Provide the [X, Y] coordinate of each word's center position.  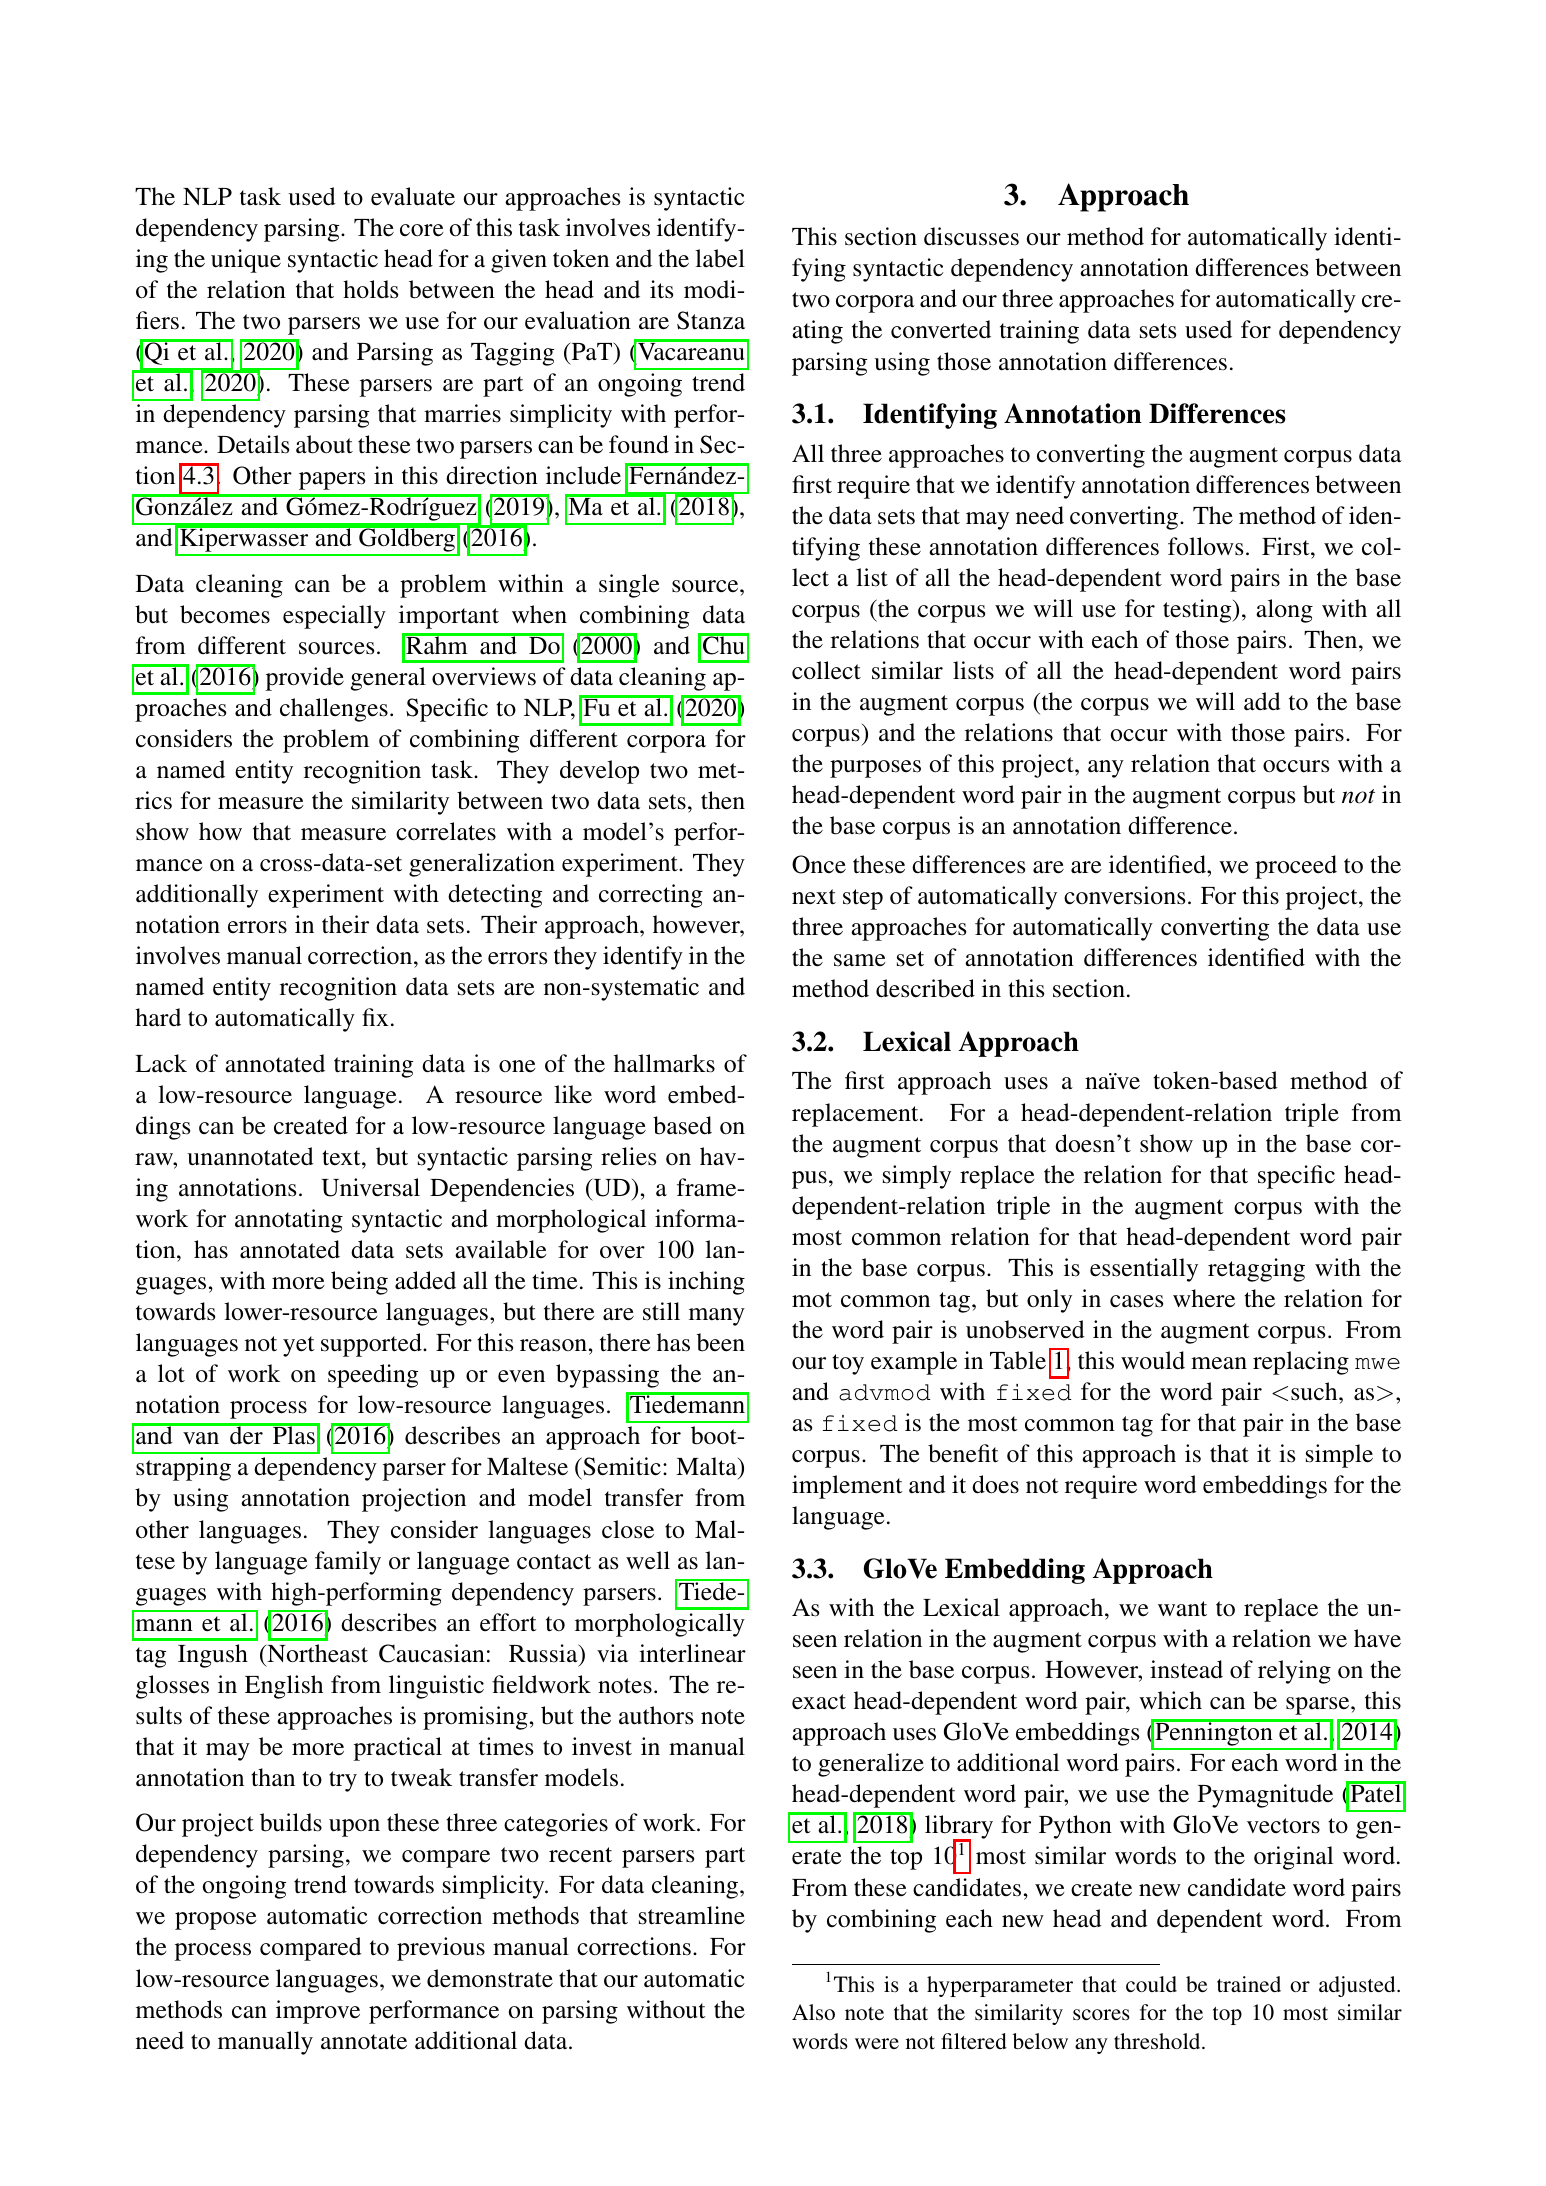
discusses [971, 236]
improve [318, 2012]
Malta [707, 1468]
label [720, 258]
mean [1219, 1363]
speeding [373, 1376]
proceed [1296, 867]
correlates [446, 831]
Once [819, 864]
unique [246, 261]
